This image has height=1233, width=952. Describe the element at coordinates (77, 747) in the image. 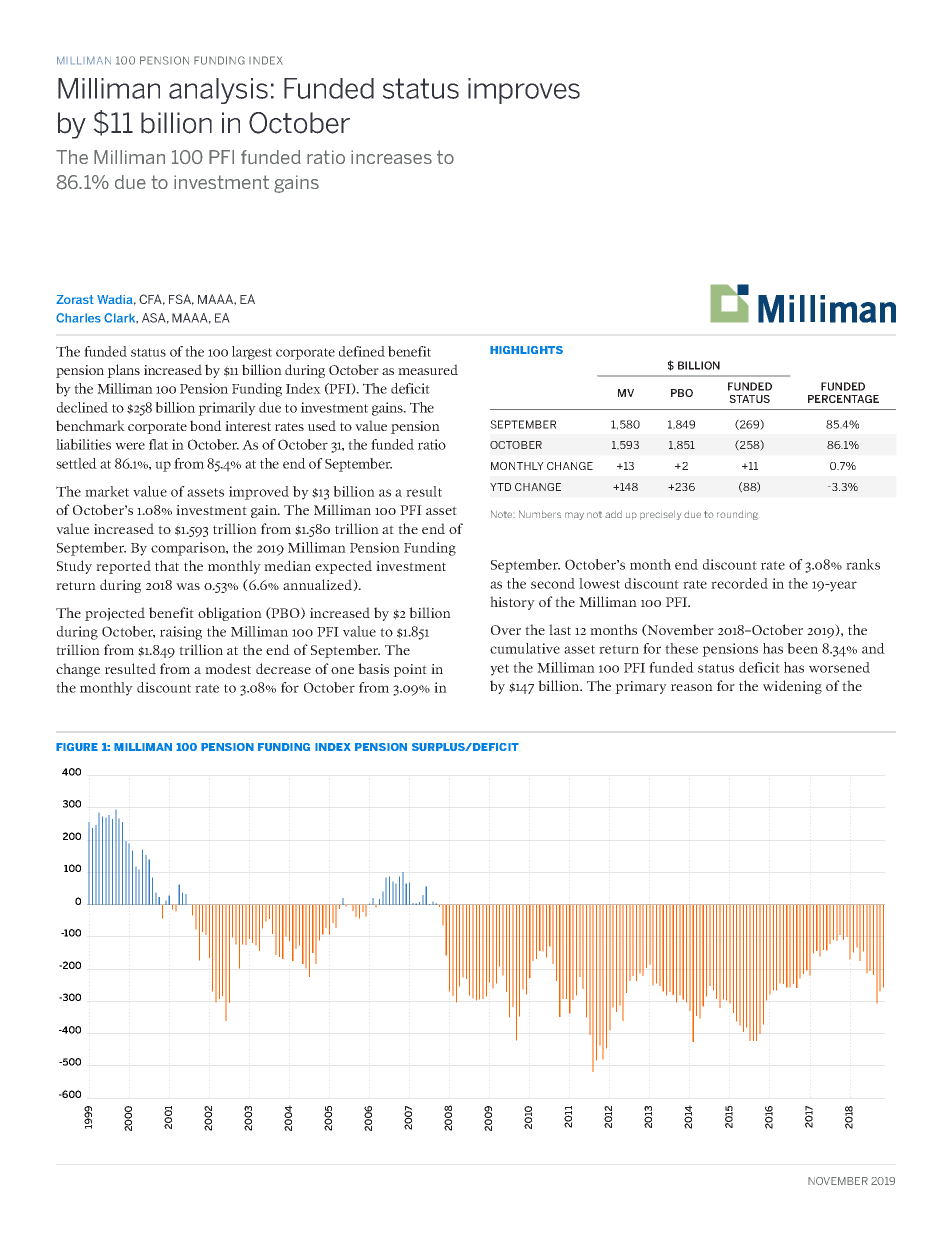

I see `FIGURE` at that location.
